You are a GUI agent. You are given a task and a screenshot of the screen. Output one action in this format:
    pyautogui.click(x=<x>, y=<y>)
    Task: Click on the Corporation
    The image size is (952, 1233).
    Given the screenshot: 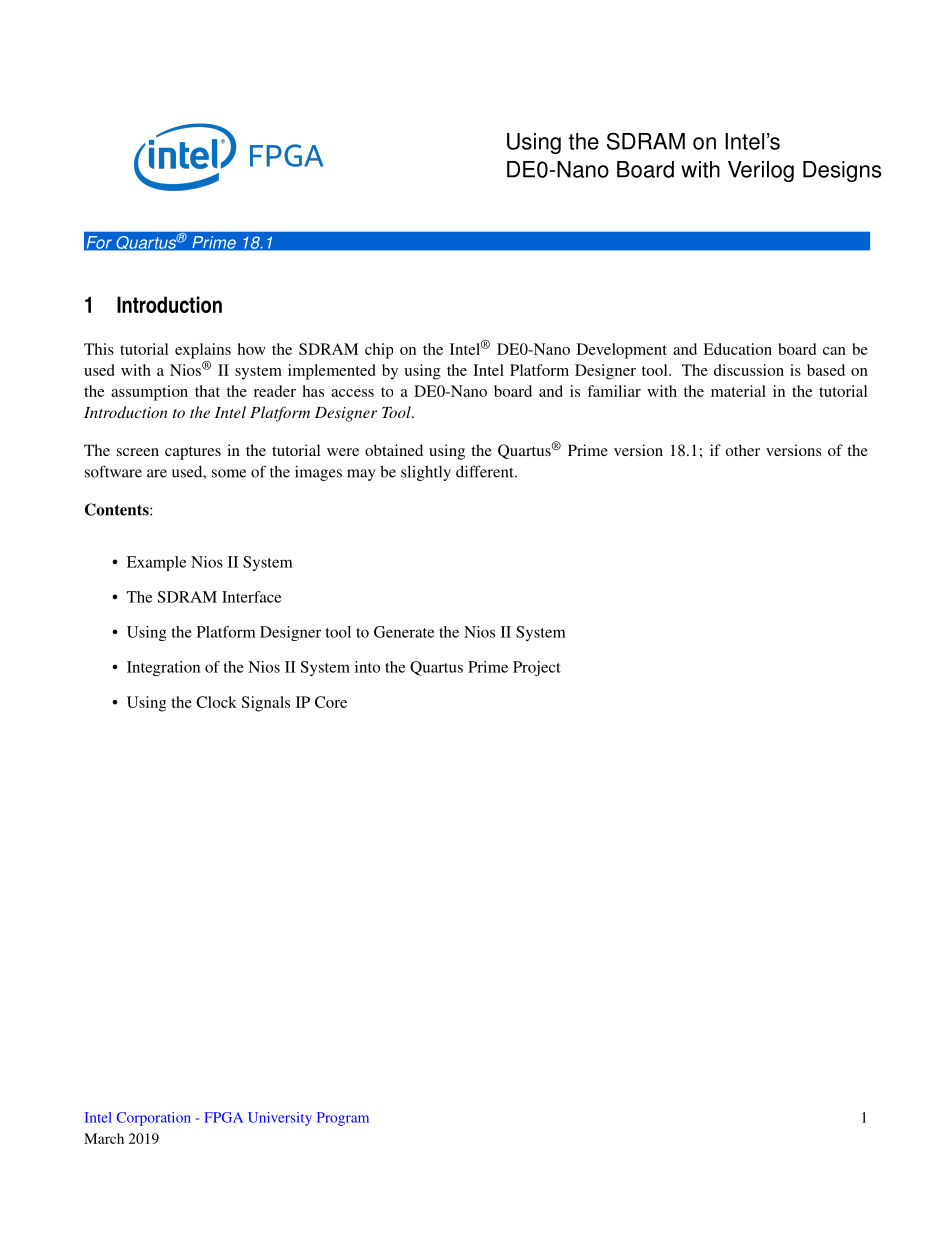 What is the action you would take?
    pyautogui.click(x=154, y=1119)
